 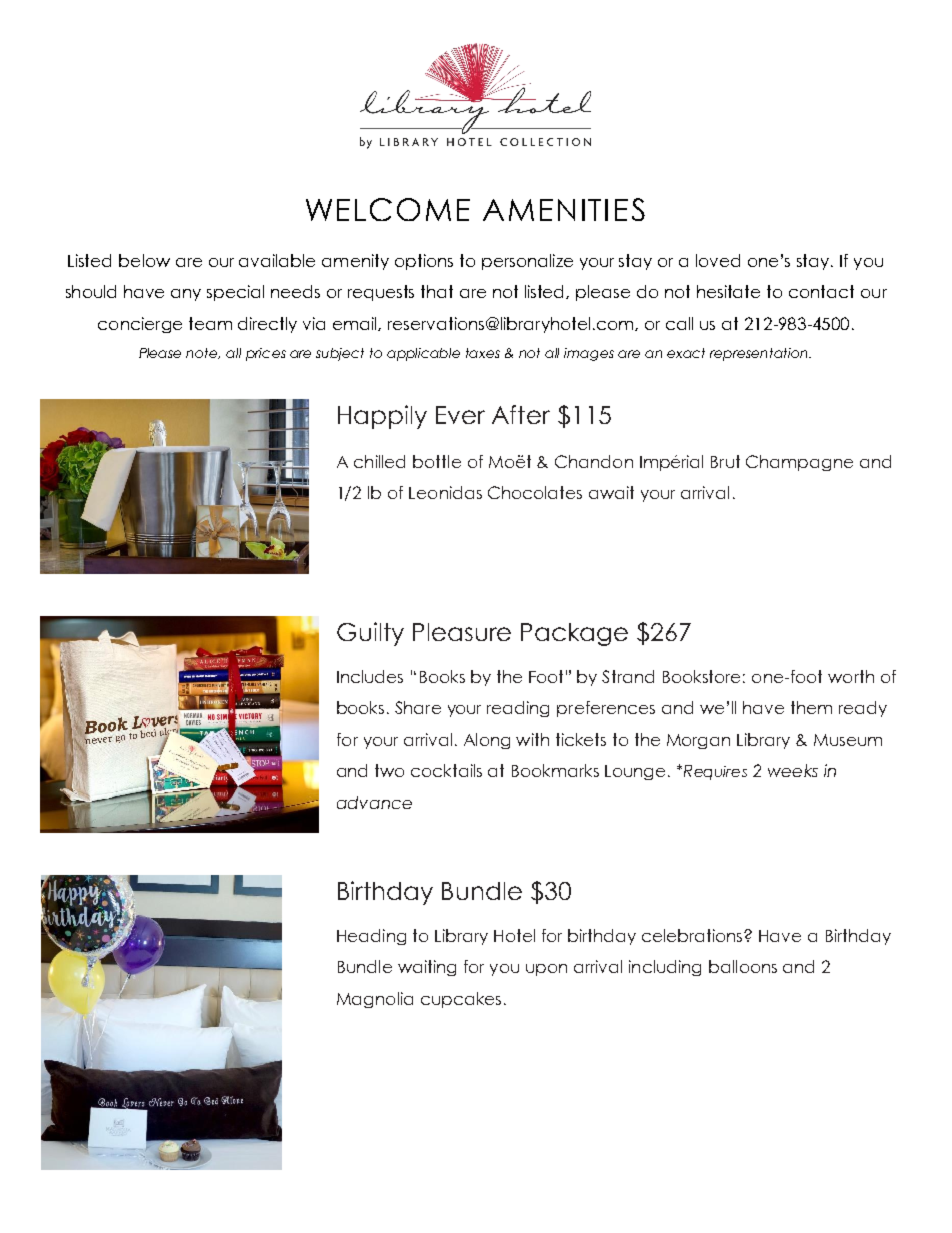 I want to click on below, so click(x=144, y=260).
